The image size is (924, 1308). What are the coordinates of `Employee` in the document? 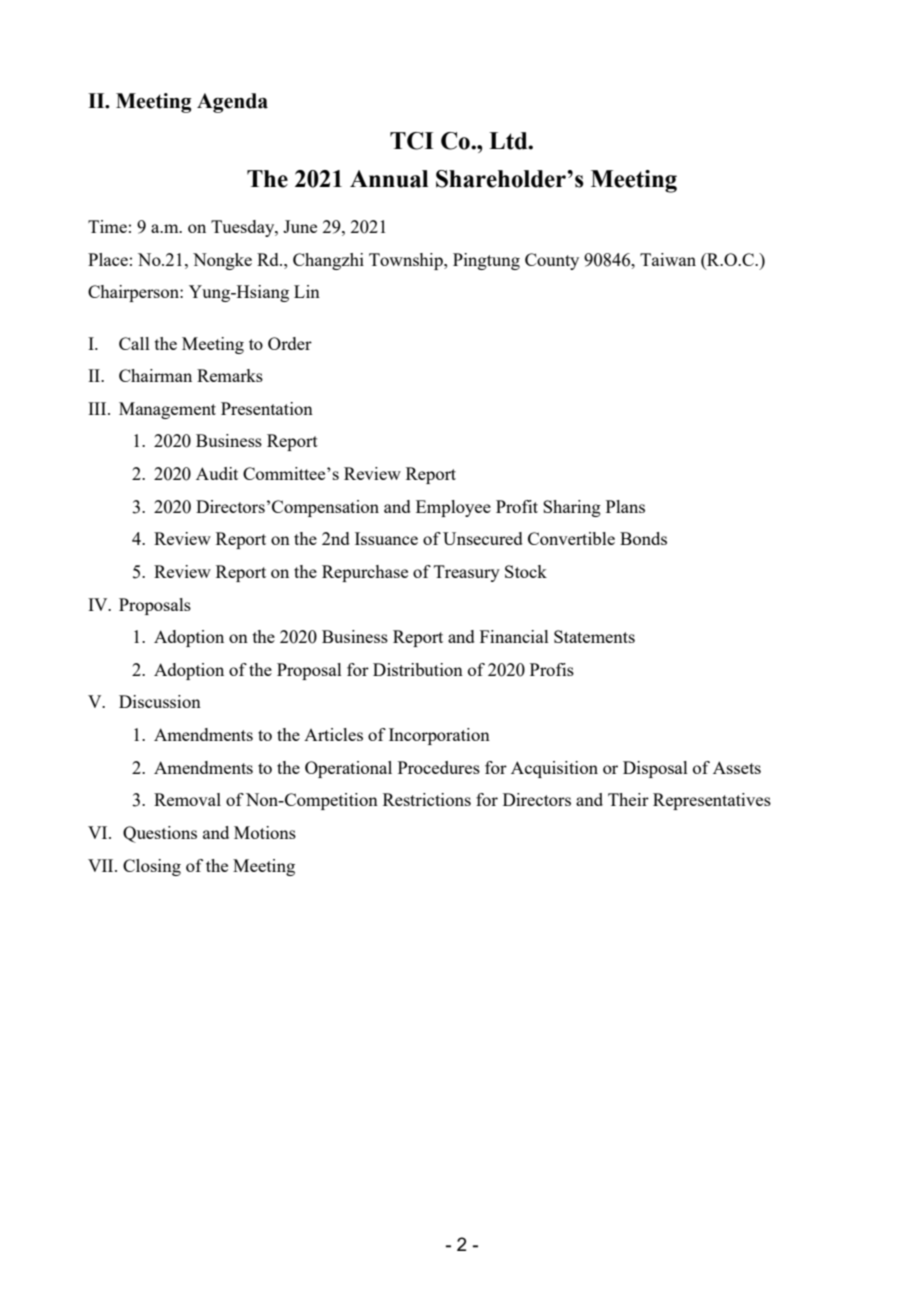 It's located at (453, 508).
